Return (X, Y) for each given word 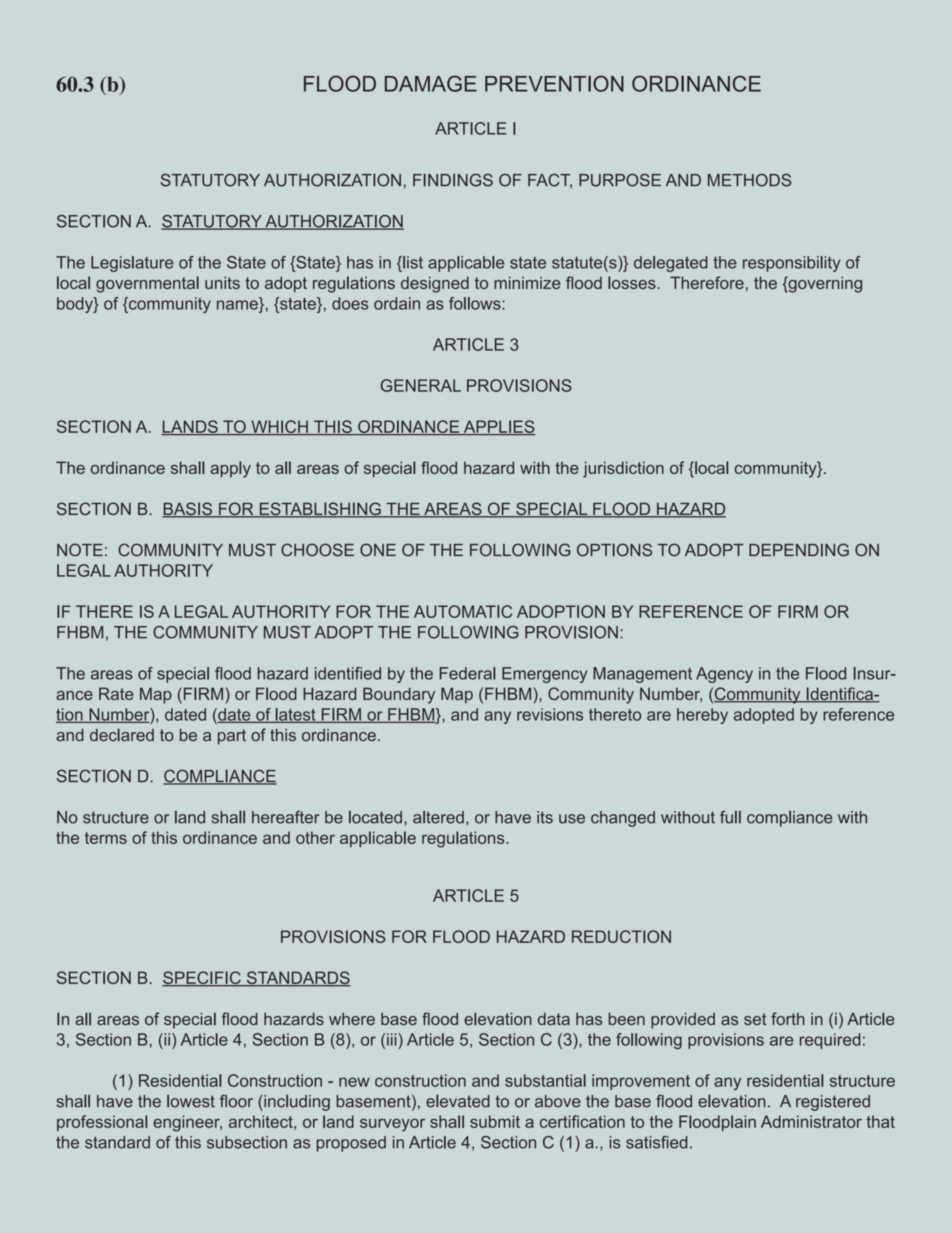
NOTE (80, 550)
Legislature (132, 264)
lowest (191, 1101)
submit (495, 1121)
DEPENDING (799, 550)
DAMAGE (431, 83)
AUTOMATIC (463, 611)
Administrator (811, 1121)
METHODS (749, 180)
